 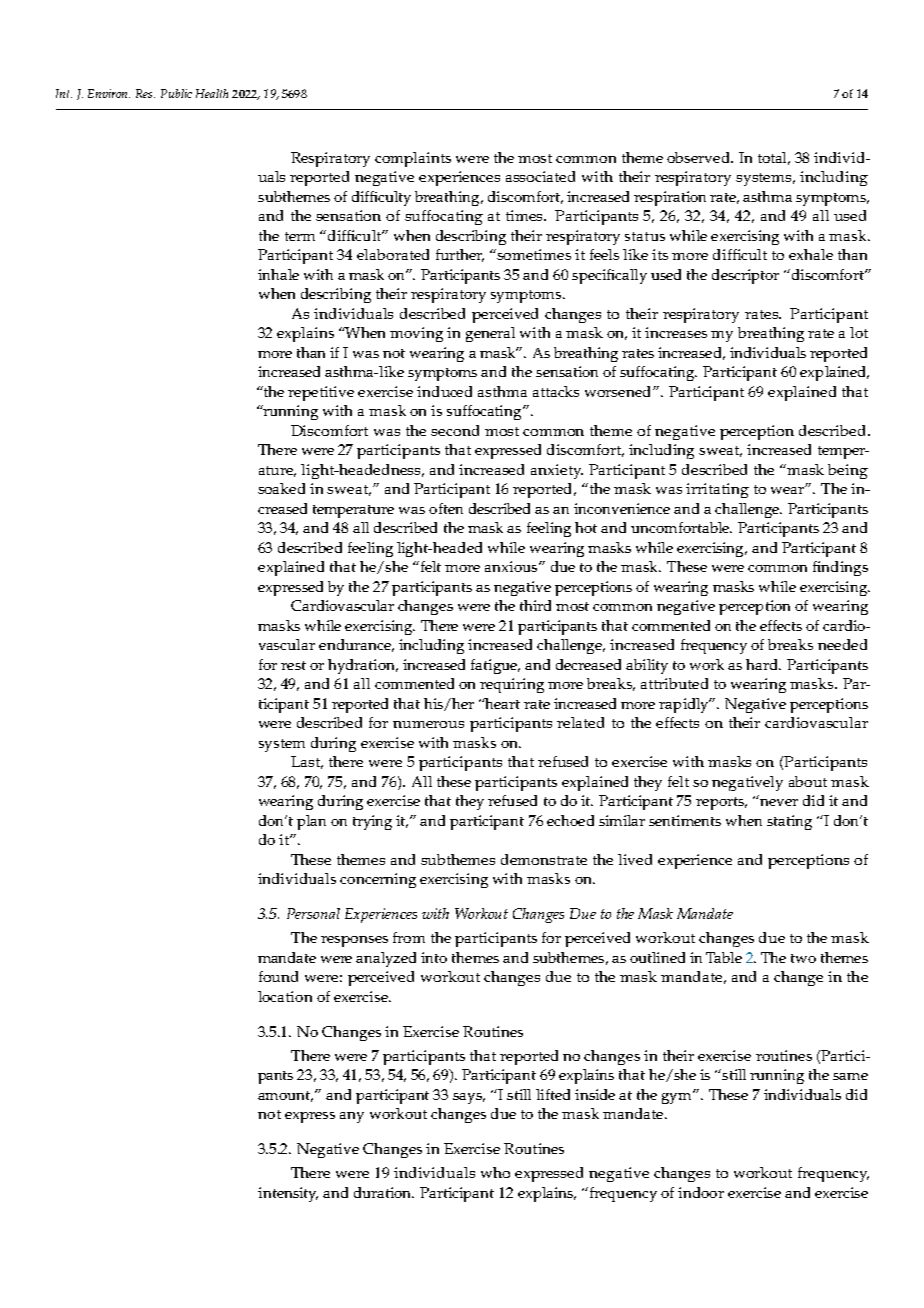 I want to click on hard, so click(x=763, y=664).
